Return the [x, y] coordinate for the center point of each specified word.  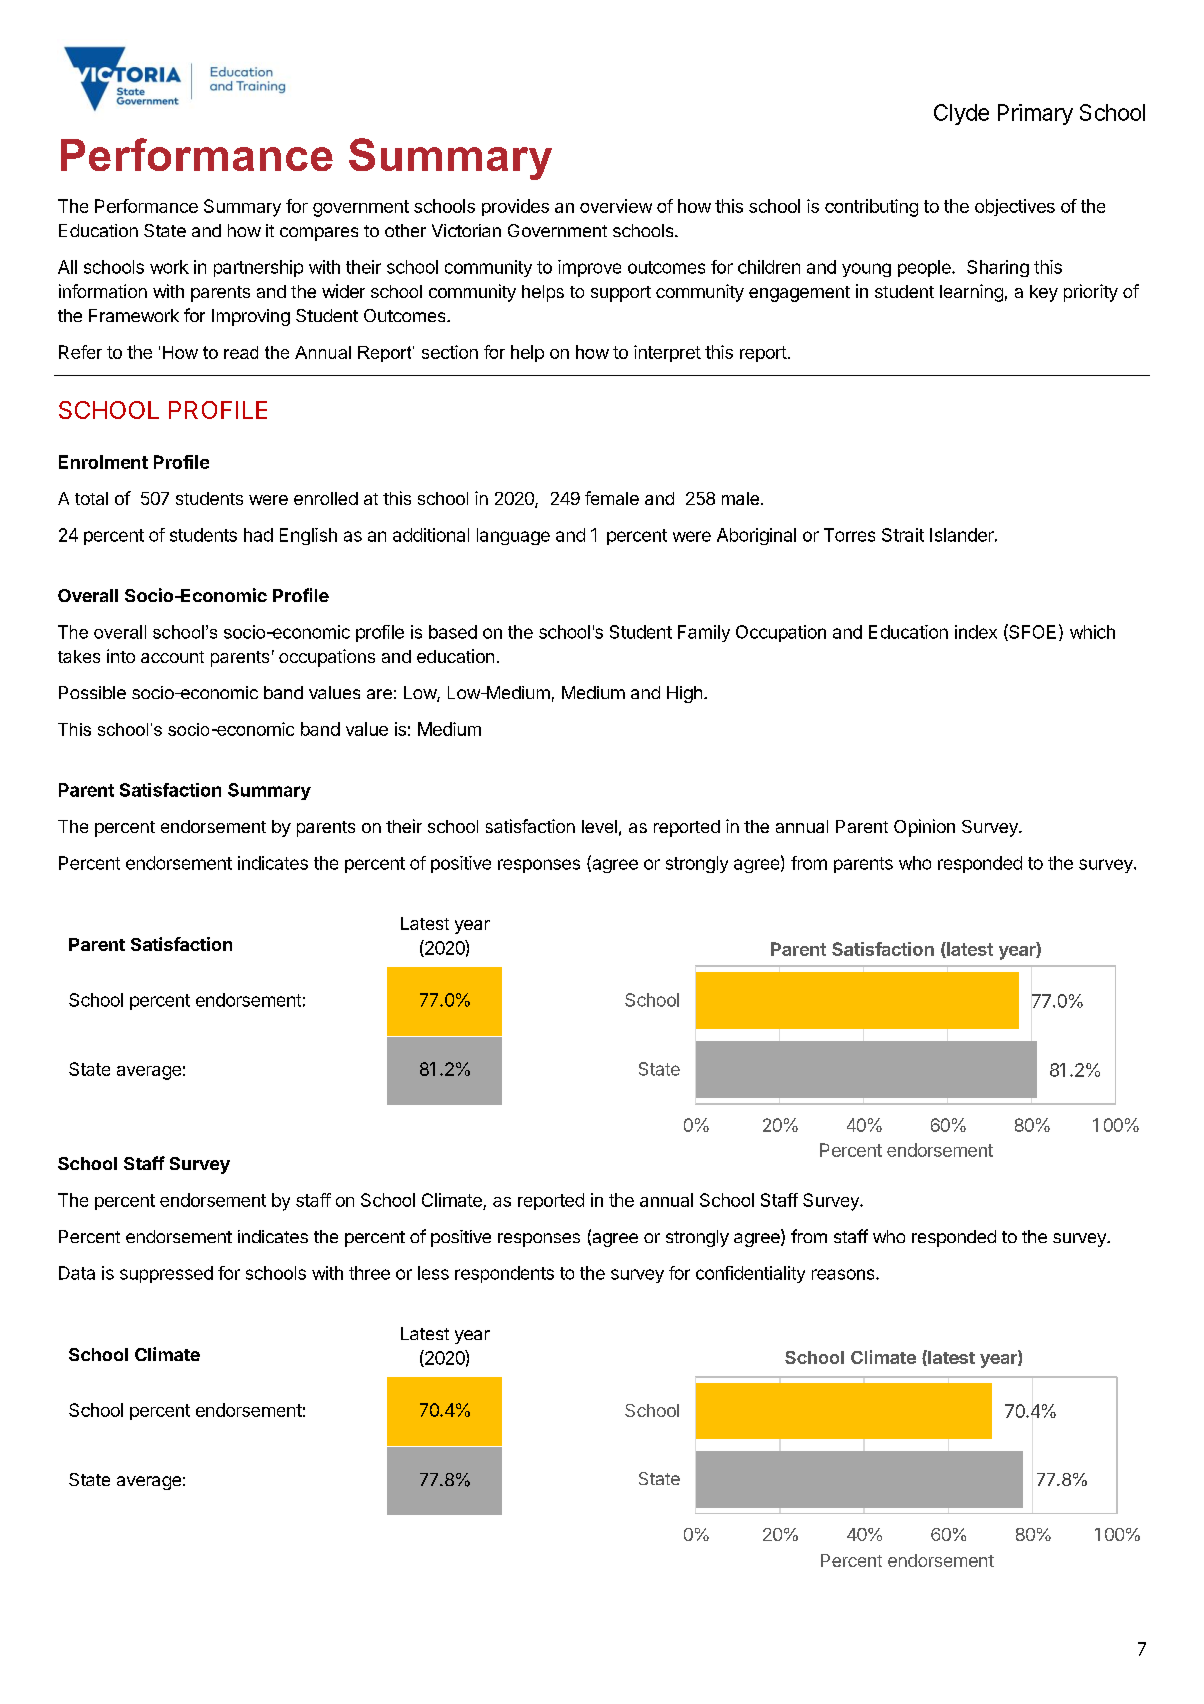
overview [616, 206]
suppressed [166, 1274]
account [172, 657]
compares [319, 234]
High [684, 694]
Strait [903, 535]
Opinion [924, 828]
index [976, 632]
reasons [844, 1274]
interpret [667, 353]
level [599, 826]
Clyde [961, 114]
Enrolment [103, 462]
